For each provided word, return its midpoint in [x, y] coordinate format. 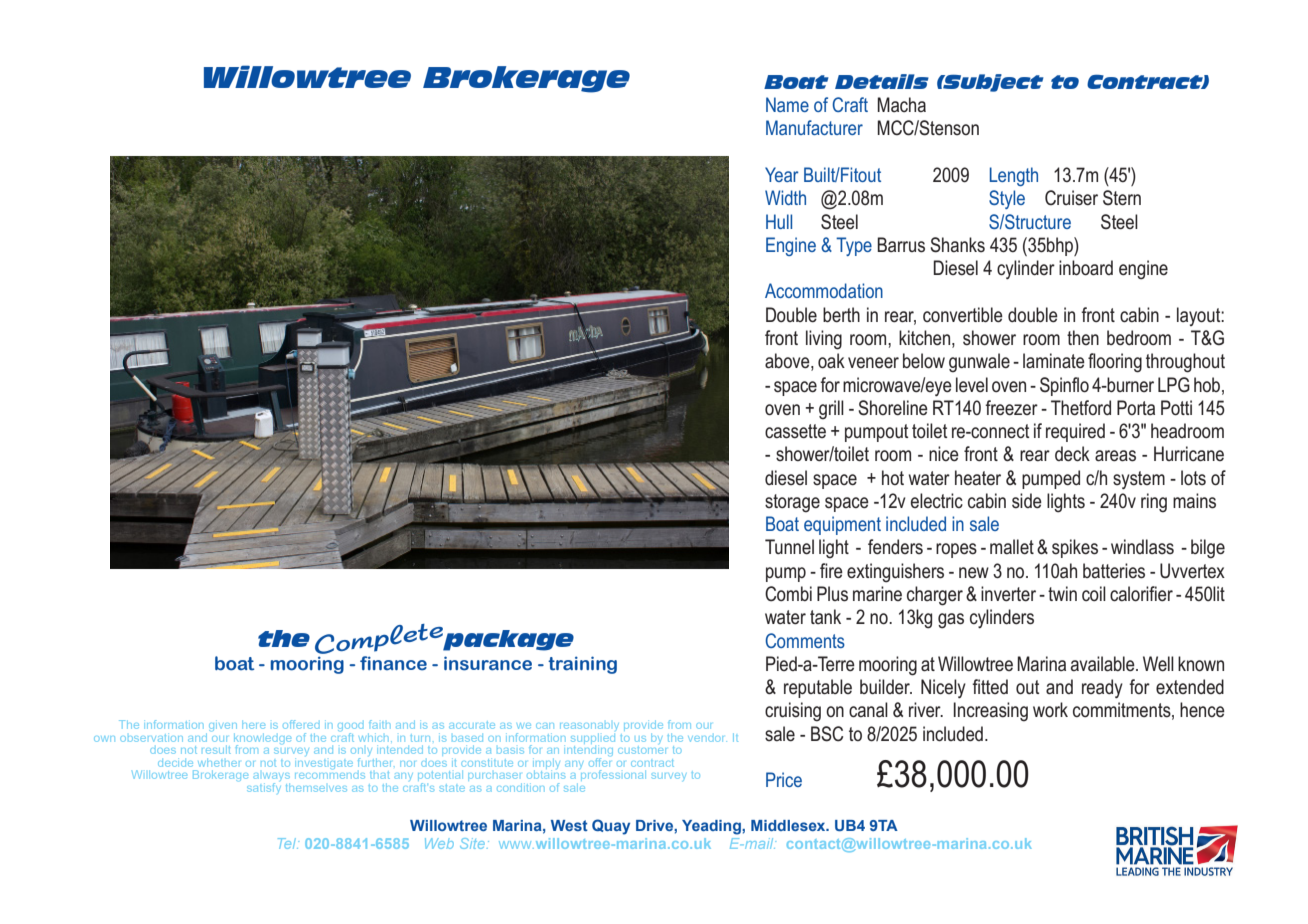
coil [1094, 593]
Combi [788, 594]
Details [882, 81]
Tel [288, 843]
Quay [611, 827]
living [824, 340]
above [788, 362]
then [1083, 337]
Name [787, 104]
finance [393, 663]
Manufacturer [814, 127]
